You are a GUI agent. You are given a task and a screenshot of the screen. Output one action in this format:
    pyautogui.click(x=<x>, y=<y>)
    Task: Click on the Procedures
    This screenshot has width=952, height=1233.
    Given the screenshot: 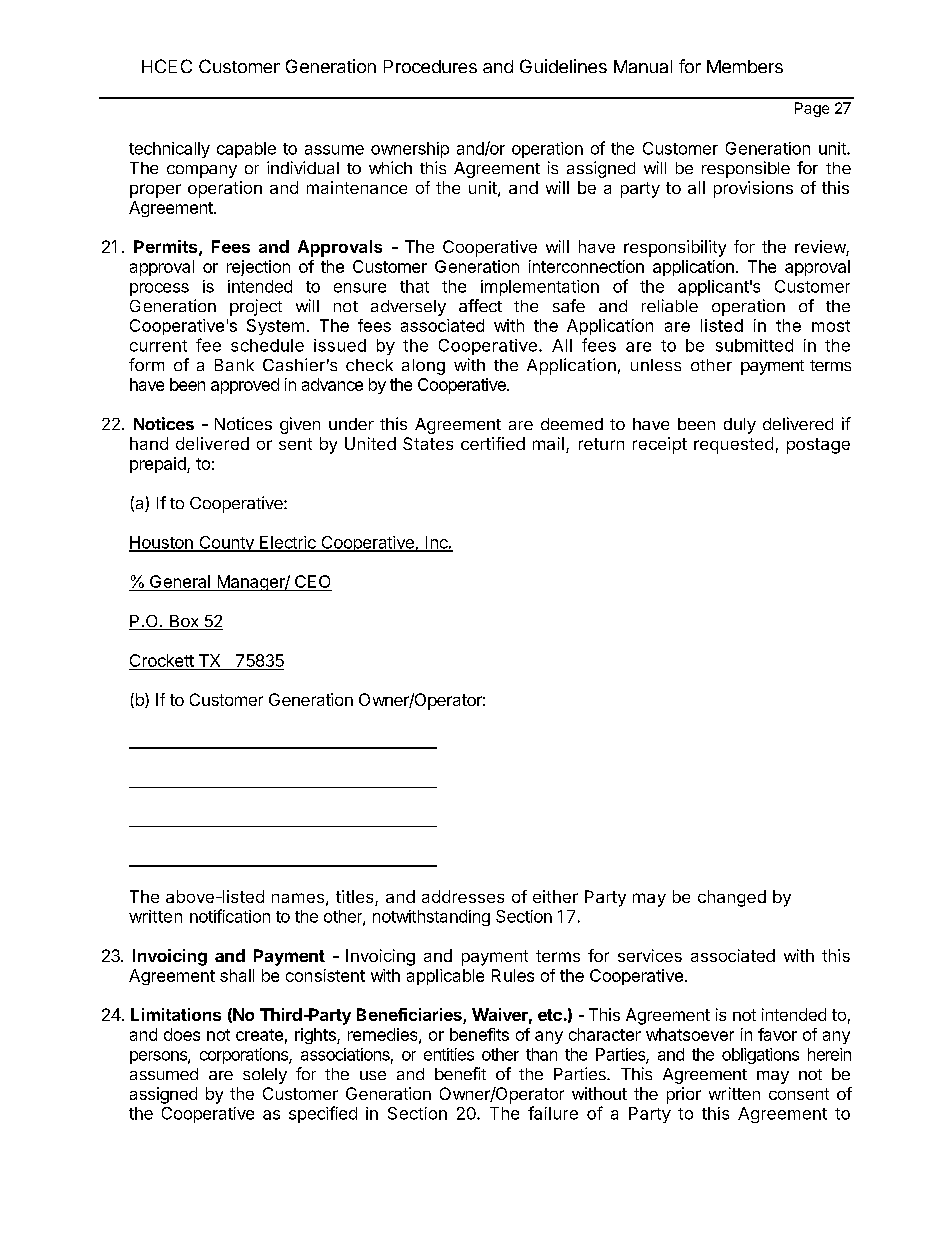 What is the action you would take?
    pyautogui.click(x=430, y=66)
